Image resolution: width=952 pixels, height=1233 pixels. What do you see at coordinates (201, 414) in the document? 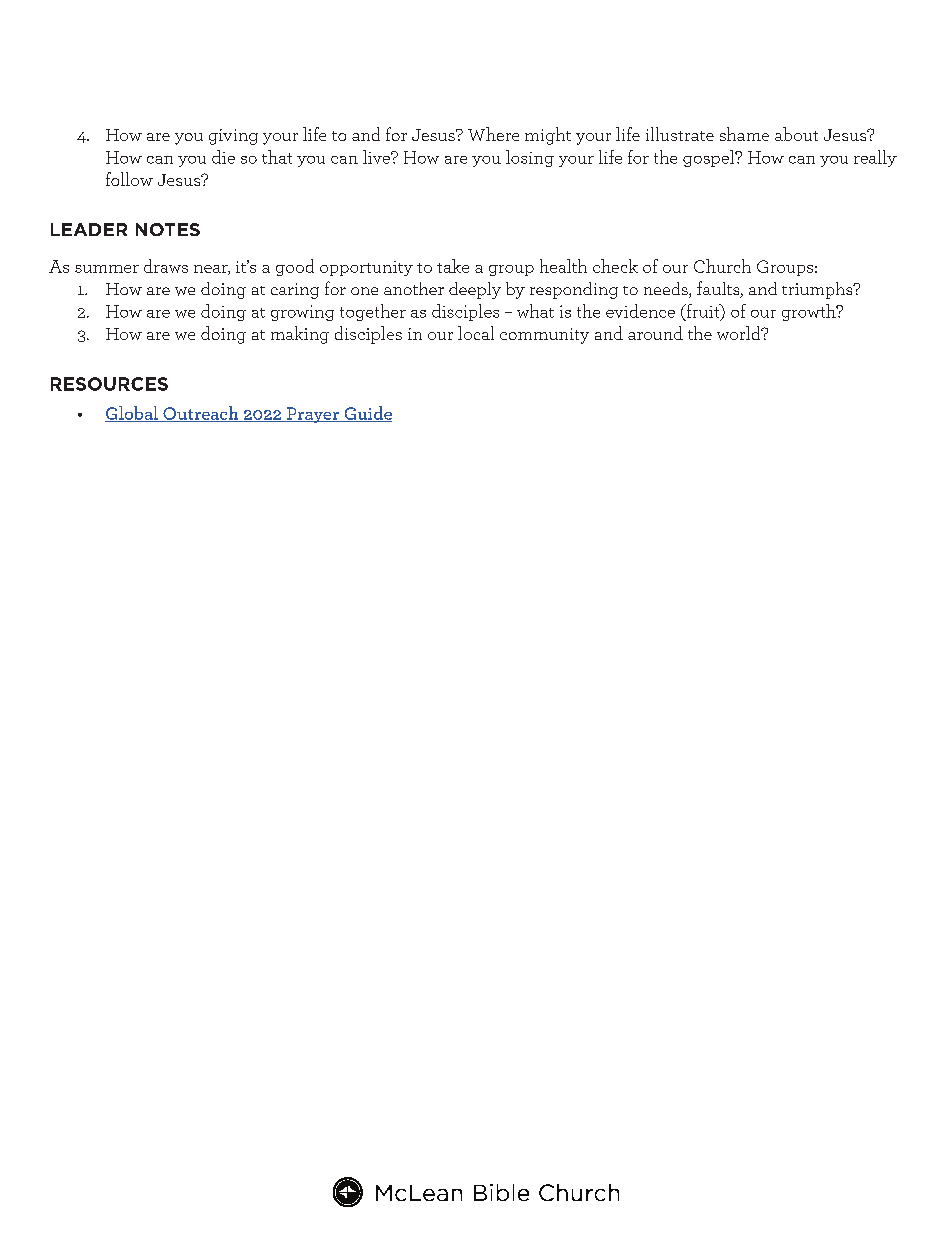
I see `Outreach` at bounding box center [201, 414].
